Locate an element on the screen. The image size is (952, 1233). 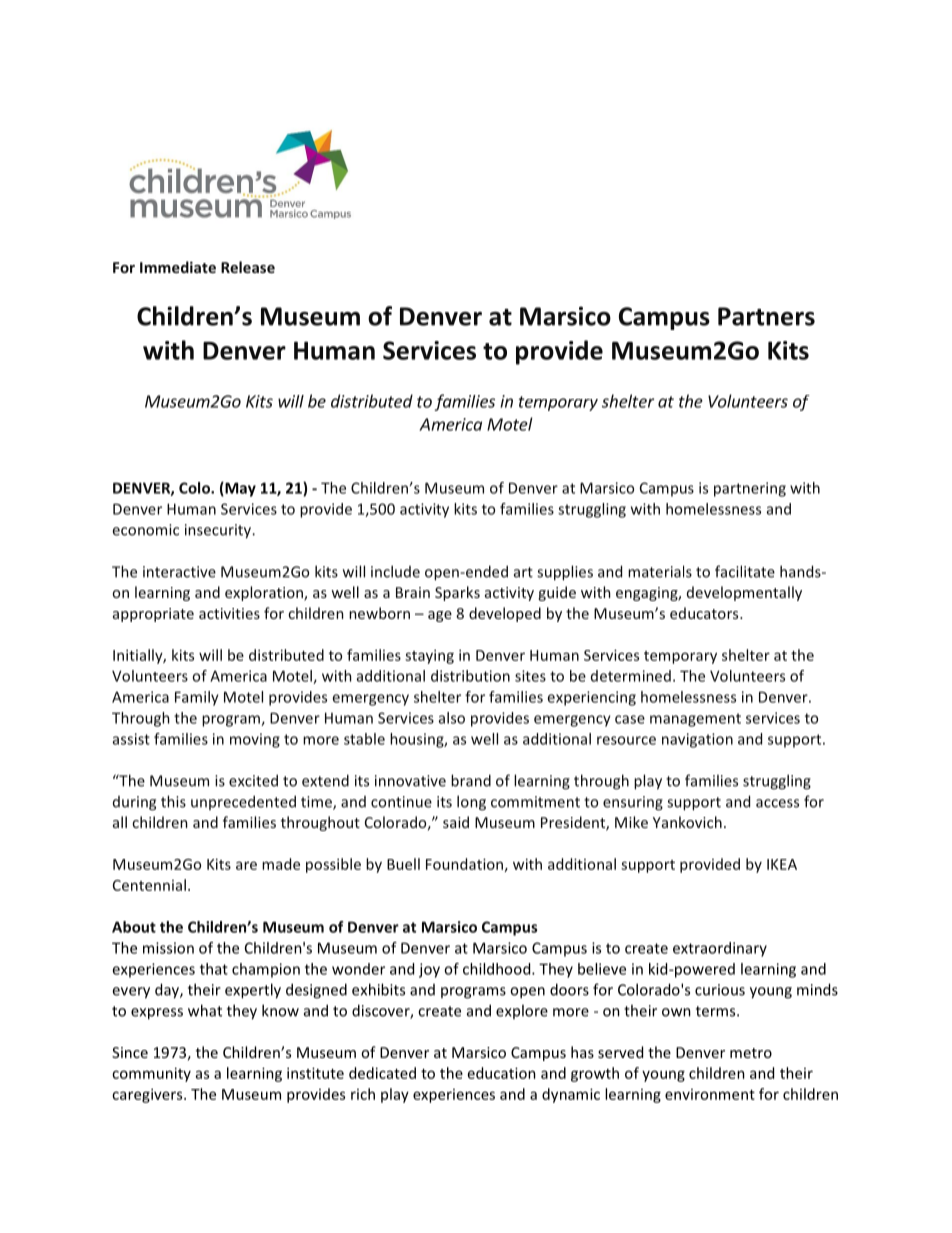
Immediate is located at coordinates (178, 267).
